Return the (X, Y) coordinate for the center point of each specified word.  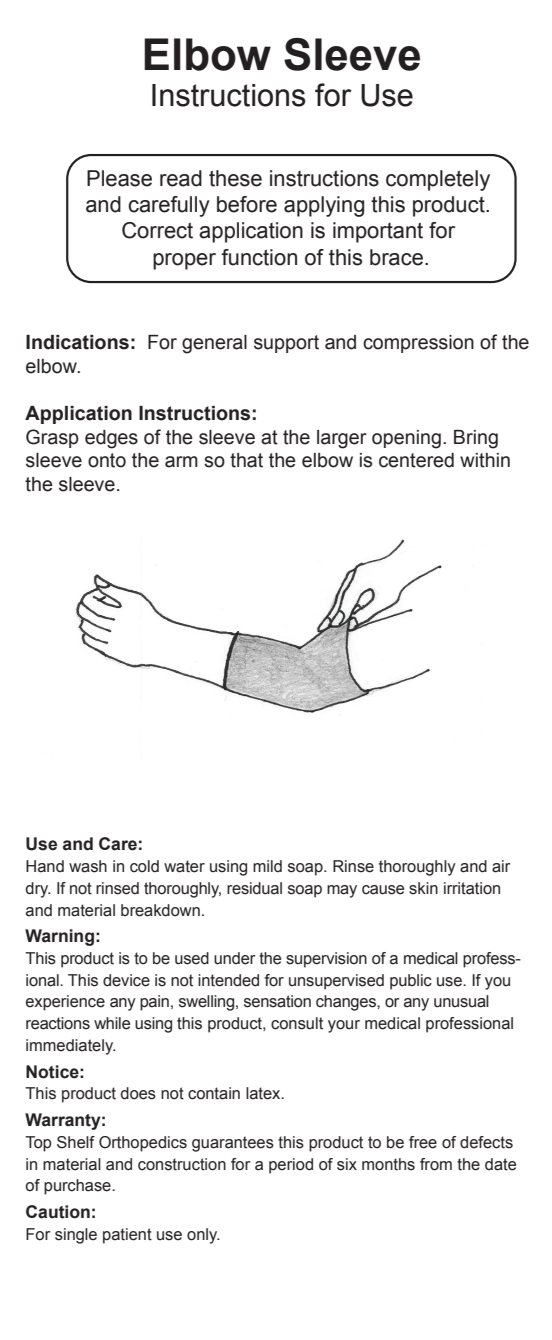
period (291, 1166)
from (436, 1164)
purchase (78, 1187)
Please (119, 178)
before (247, 204)
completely (438, 180)
